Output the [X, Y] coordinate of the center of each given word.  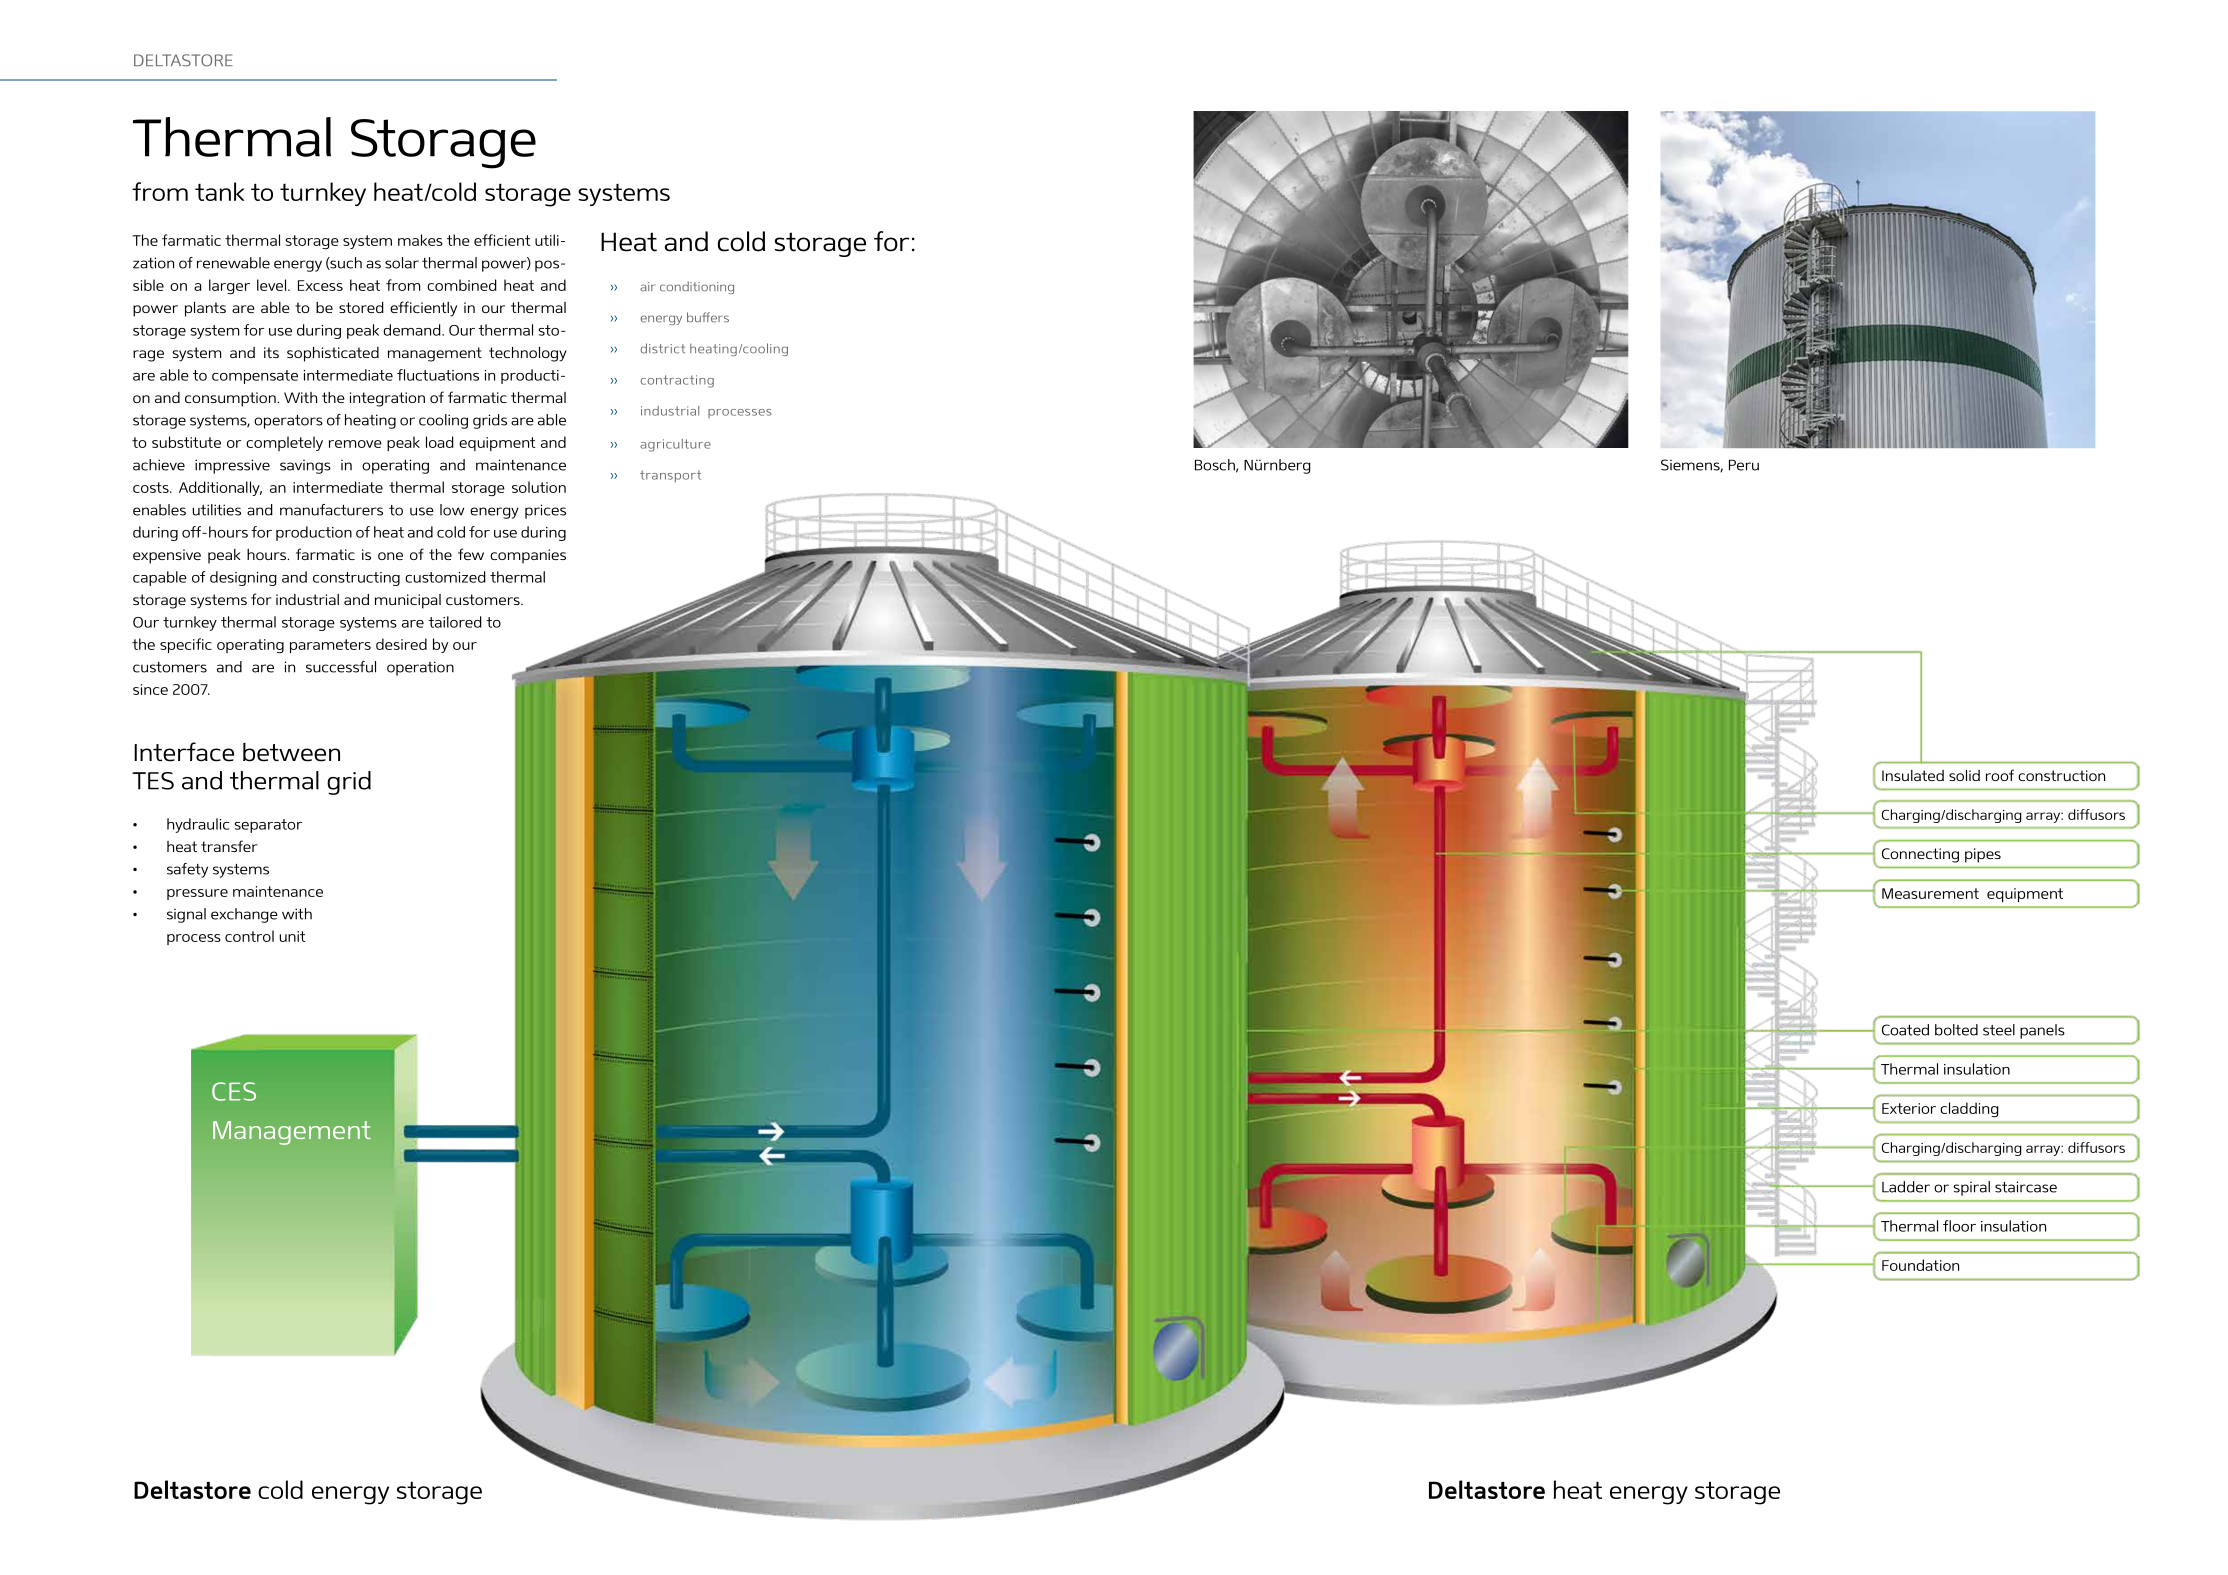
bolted [1956, 1030]
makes [420, 240]
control [249, 936]
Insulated [1913, 775]
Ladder [1906, 1187]
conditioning [697, 287]
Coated [1905, 1030]
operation [420, 668]
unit [292, 936]
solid [1964, 775]
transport [670, 476]
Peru [1744, 465]
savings [305, 467]
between [291, 752]
